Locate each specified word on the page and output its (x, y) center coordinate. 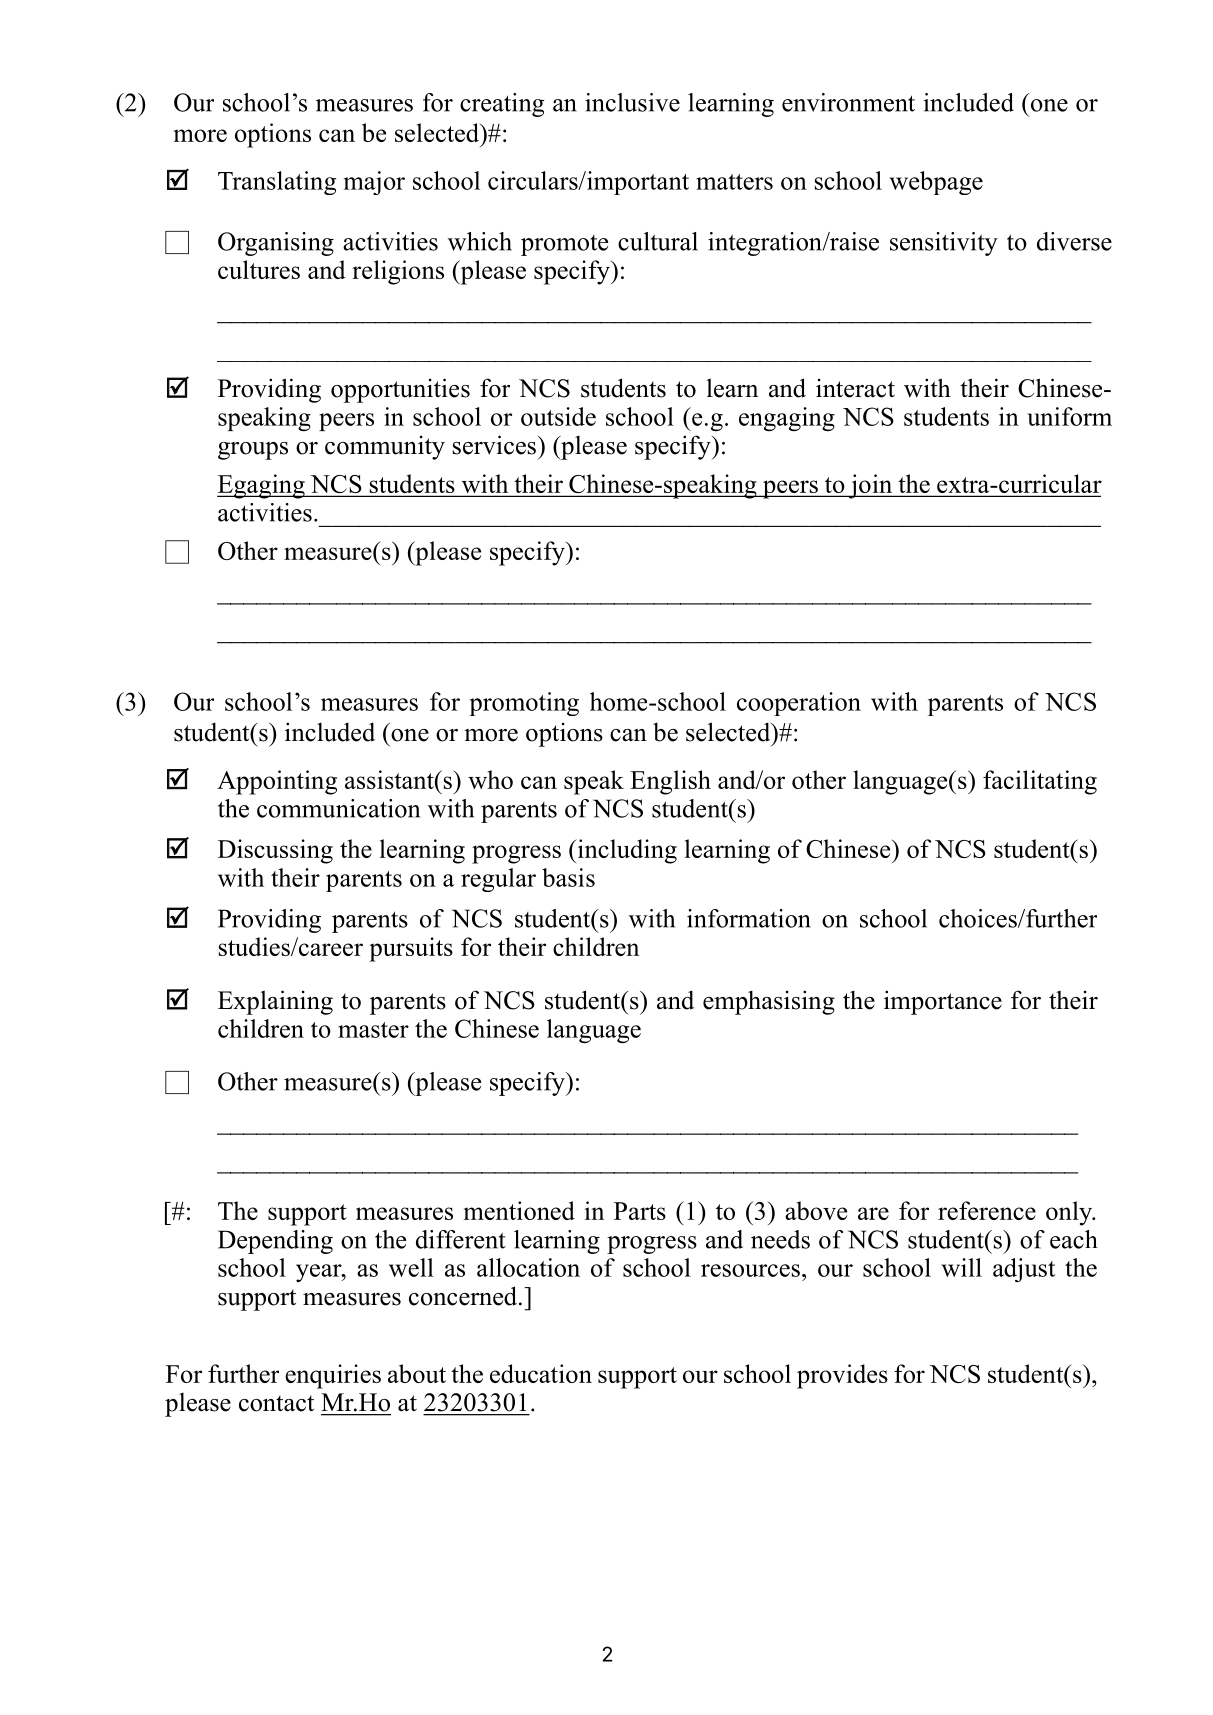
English (670, 782)
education (541, 1373)
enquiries (333, 1376)
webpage (936, 183)
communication (338, 808)
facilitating (1040, 782)
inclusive (632, 102)
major (374, 183)
